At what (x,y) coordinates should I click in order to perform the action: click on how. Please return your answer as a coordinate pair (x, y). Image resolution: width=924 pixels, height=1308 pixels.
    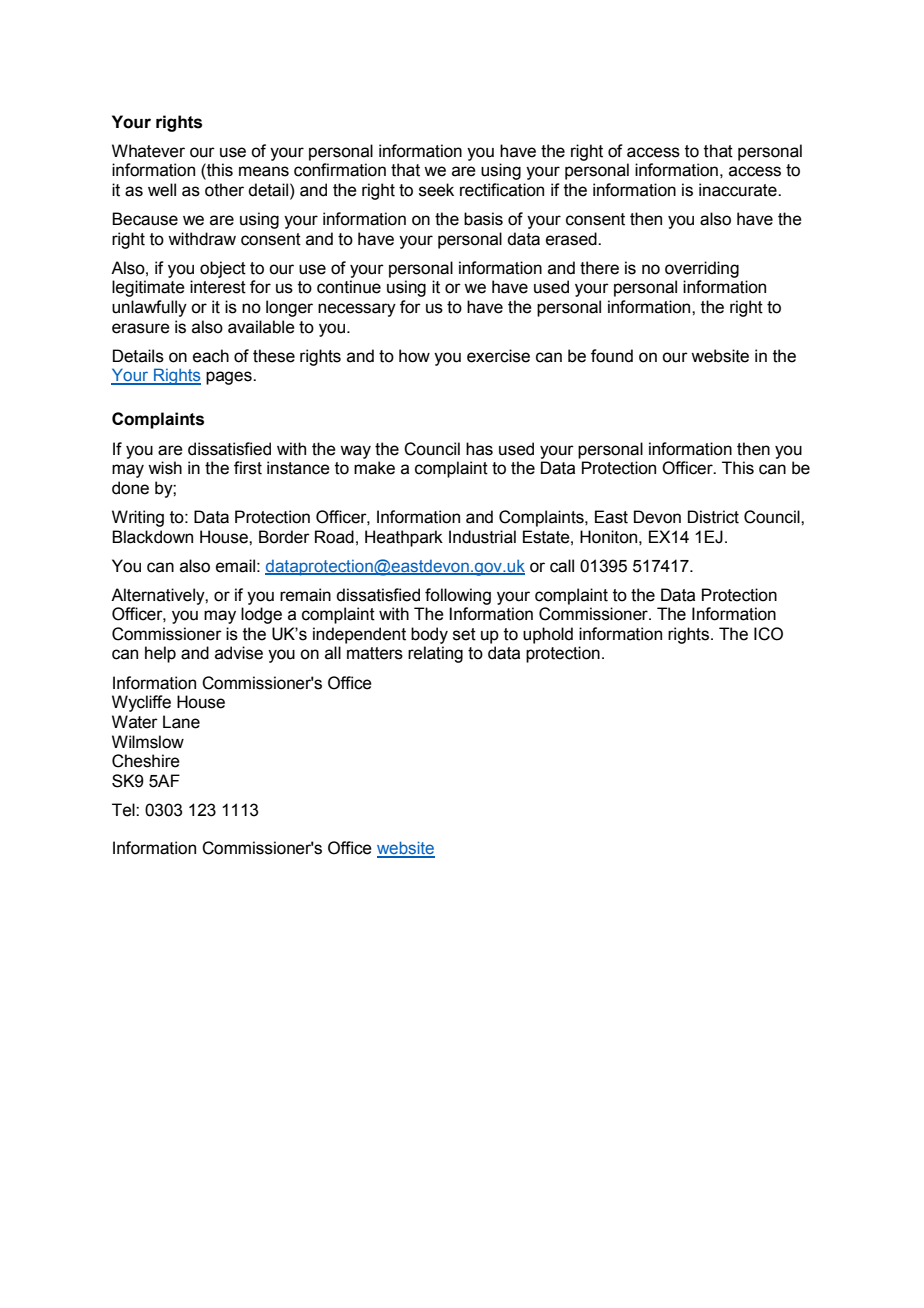
    Looking at the image, I should click on (414, 356).
